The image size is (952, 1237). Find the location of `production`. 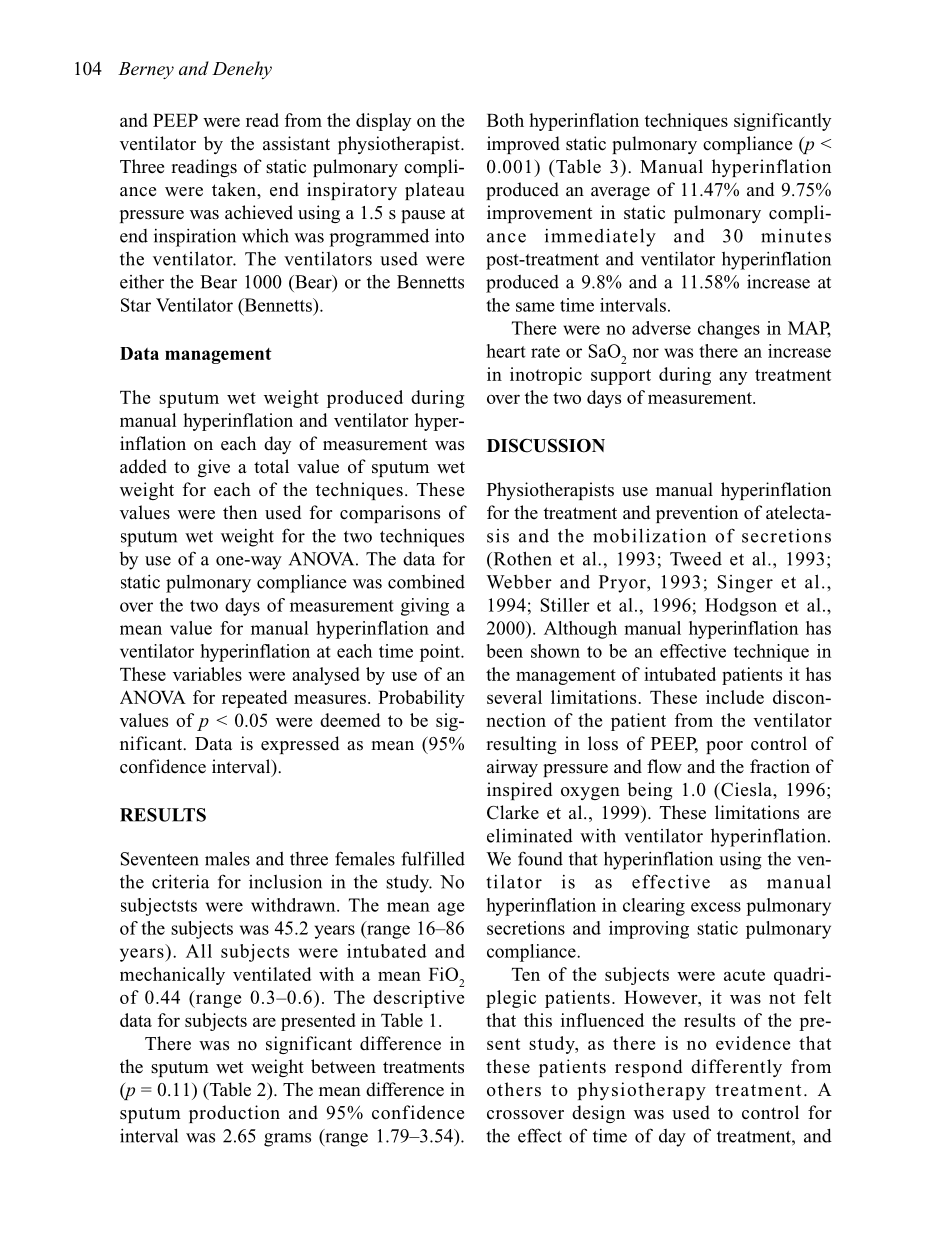

production is located at coordinates (234, 1114).
